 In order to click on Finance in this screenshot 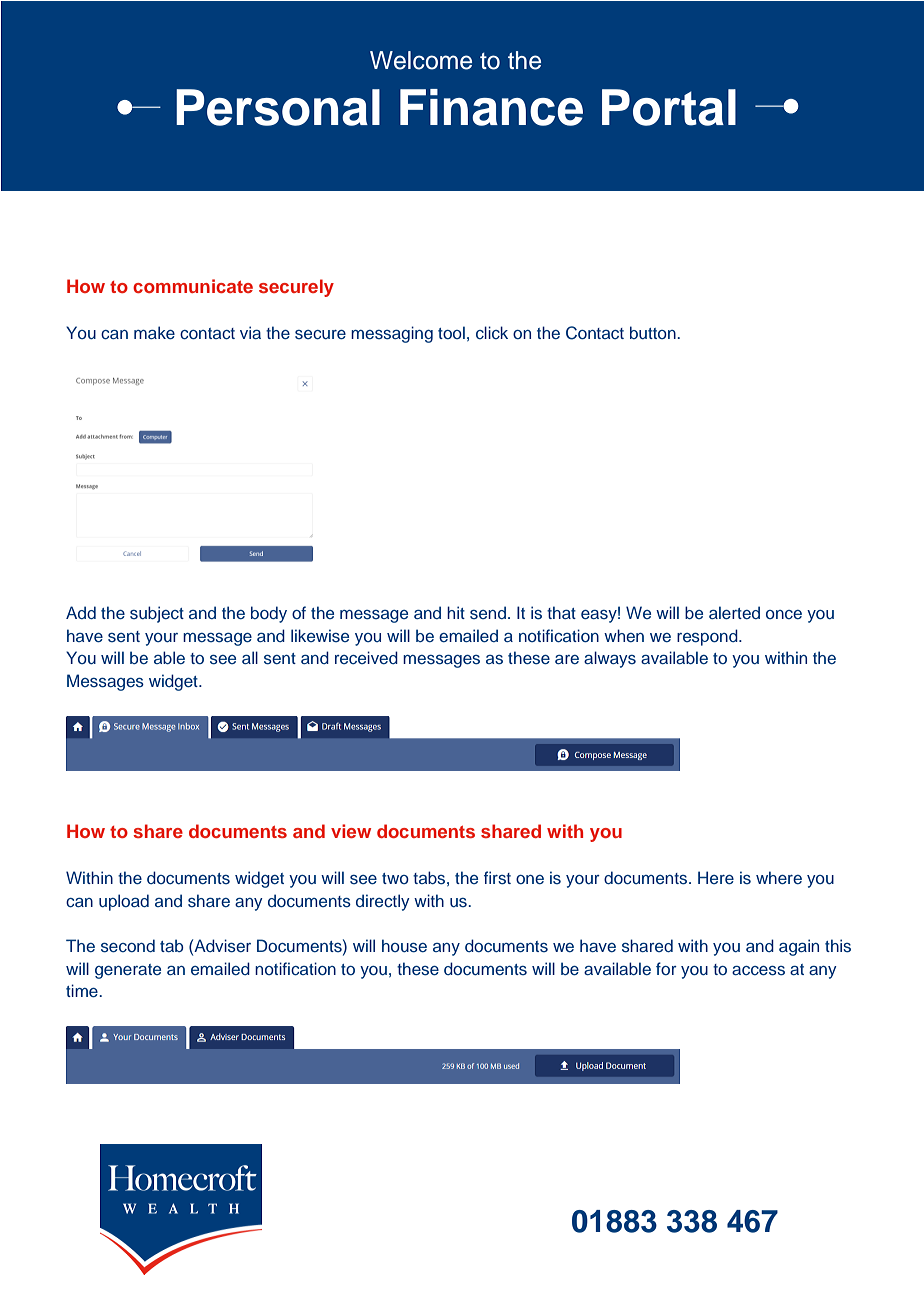, I will do `click(491, 107)`.
